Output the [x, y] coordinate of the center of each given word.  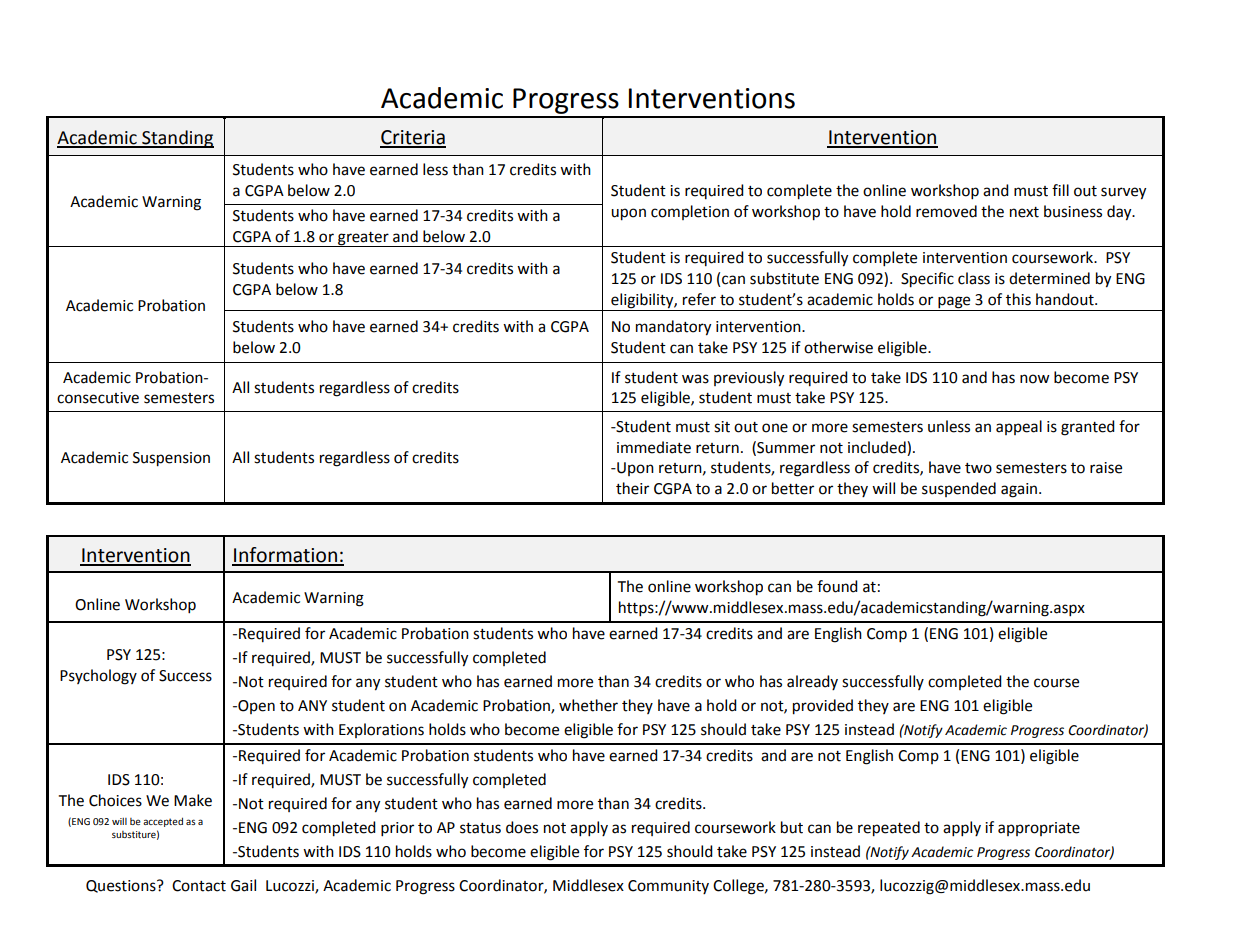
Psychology [98, 677]
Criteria [413, 138]
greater [363, 239]
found [837, 586]
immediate [654, 447]
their [632, 488]
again [1020, 490]
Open [255, 707]
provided [823, 707]
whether [588, 705]
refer [699, 299]
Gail [243, 885]
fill [1060, 190]
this [1018, 299]
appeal [1019, 427]
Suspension [171, 459]
